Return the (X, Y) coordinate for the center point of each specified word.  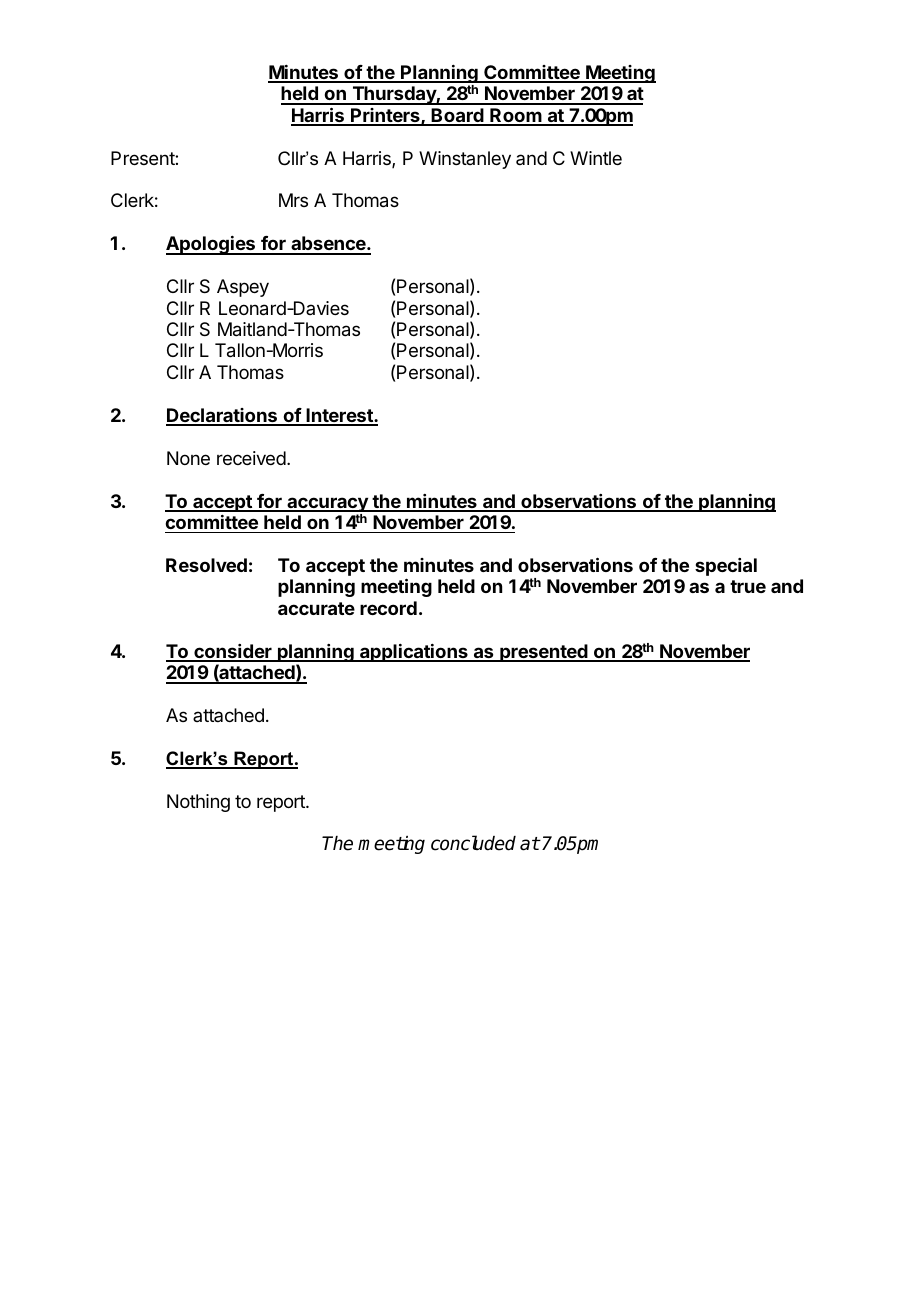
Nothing (198, 803)
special (726, 567)
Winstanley (465, 160)
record (388, 608)
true (748, 586)
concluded (473, 843)
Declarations (223, 416)
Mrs (293, 200)
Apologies (212, 245)
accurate (316, 608)
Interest (339, 416)
